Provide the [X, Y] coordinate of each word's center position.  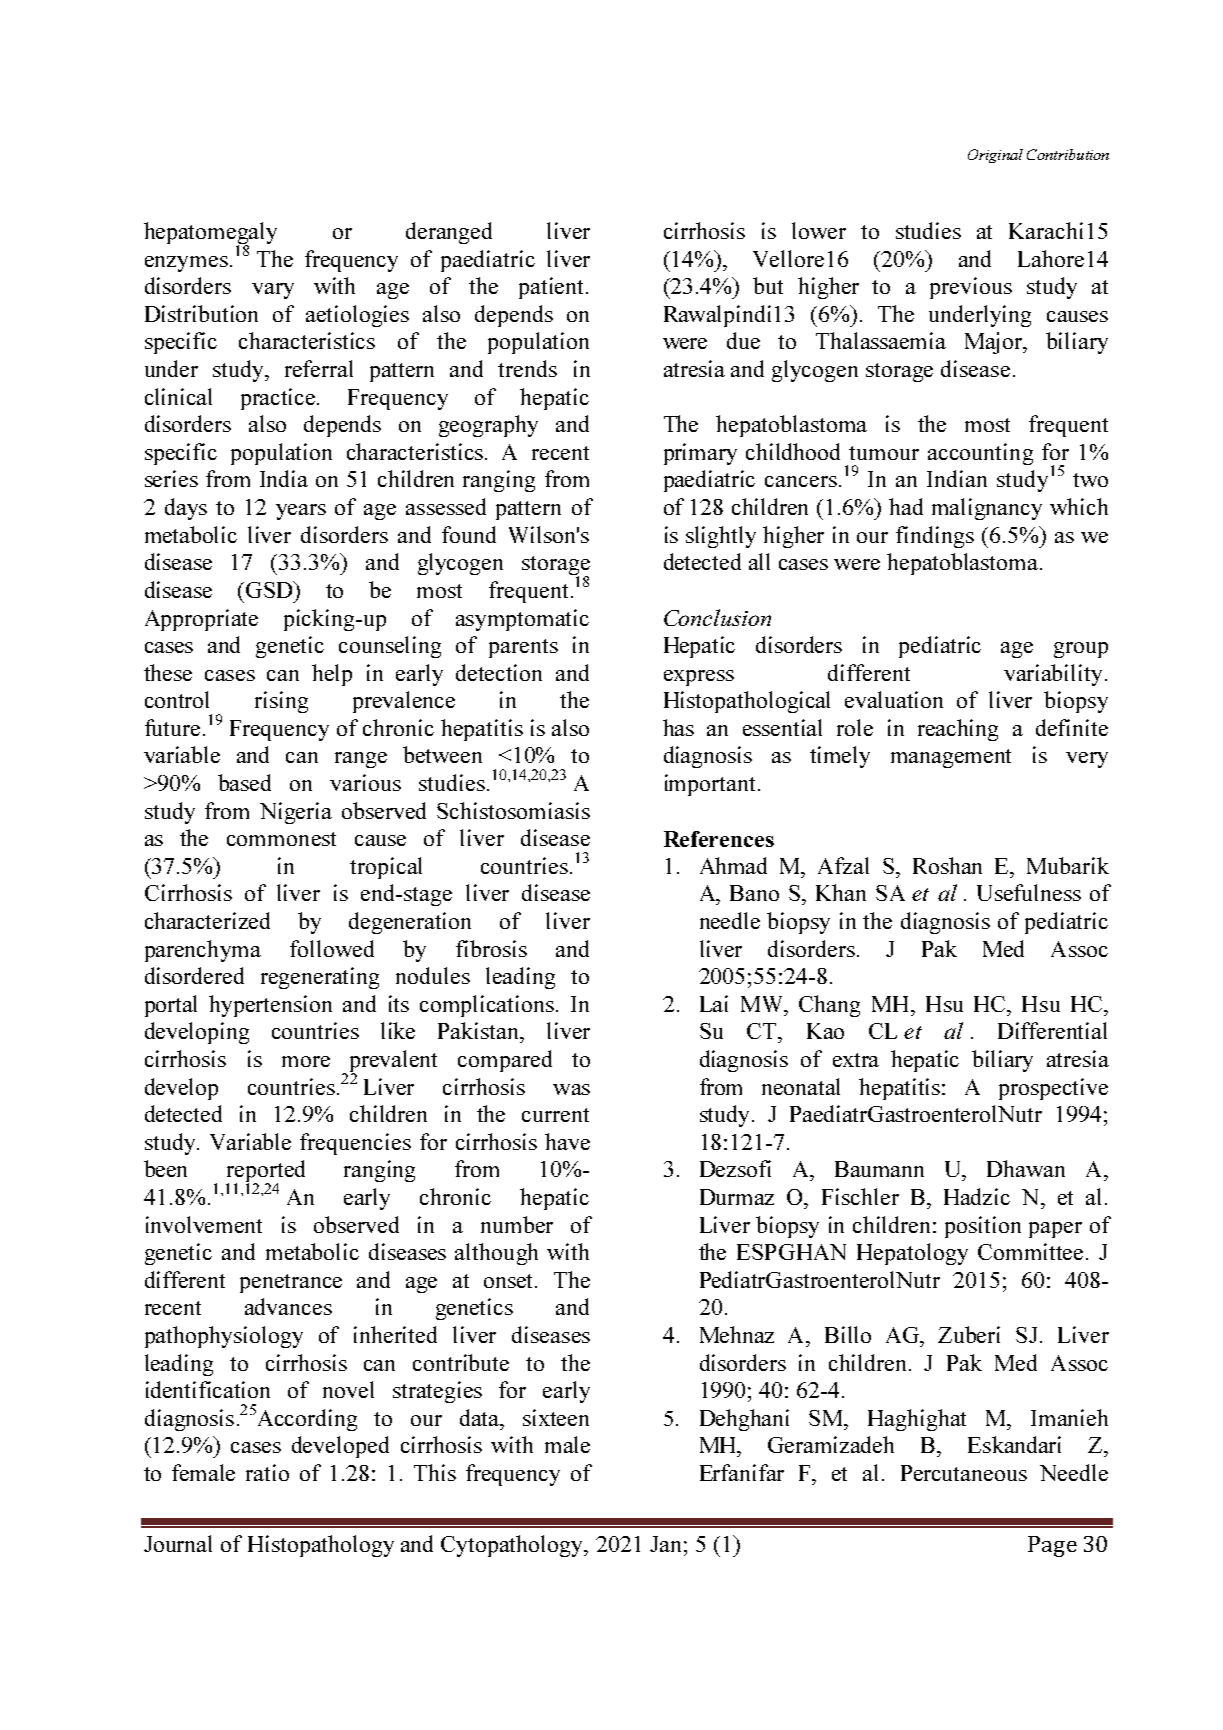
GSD [270, 589]
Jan [665, 1544]
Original [995, 156]
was [571, 1089]
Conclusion [717, 617]
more [306, 1061]
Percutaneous [964, 1473]
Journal [178, 1543]
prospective [1053, 1089]
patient [553, 288]
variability [1053, 675]
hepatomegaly [210, 234]
